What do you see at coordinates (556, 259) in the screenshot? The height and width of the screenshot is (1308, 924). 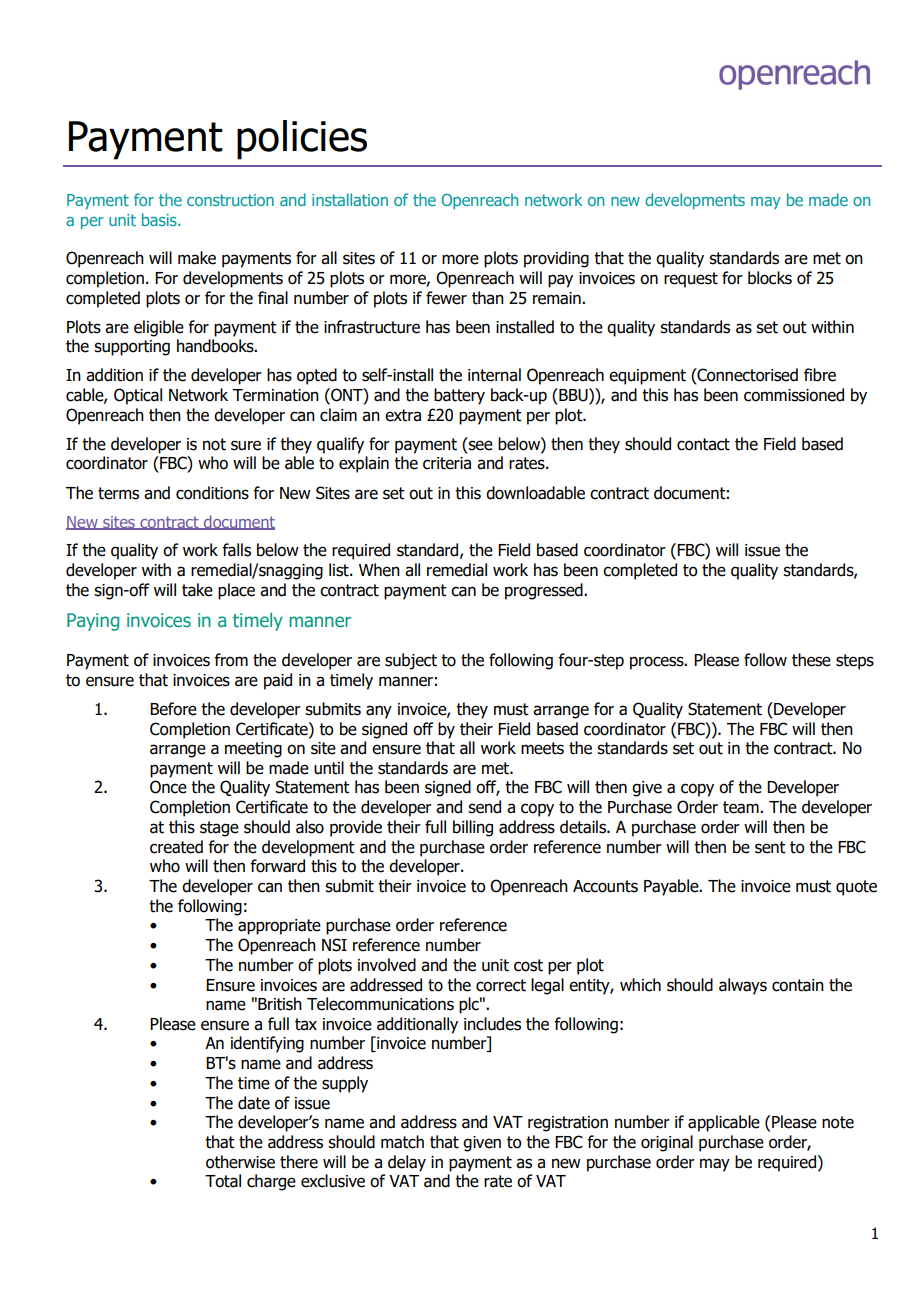 I see `providing` at bounding box center [556, 259].
